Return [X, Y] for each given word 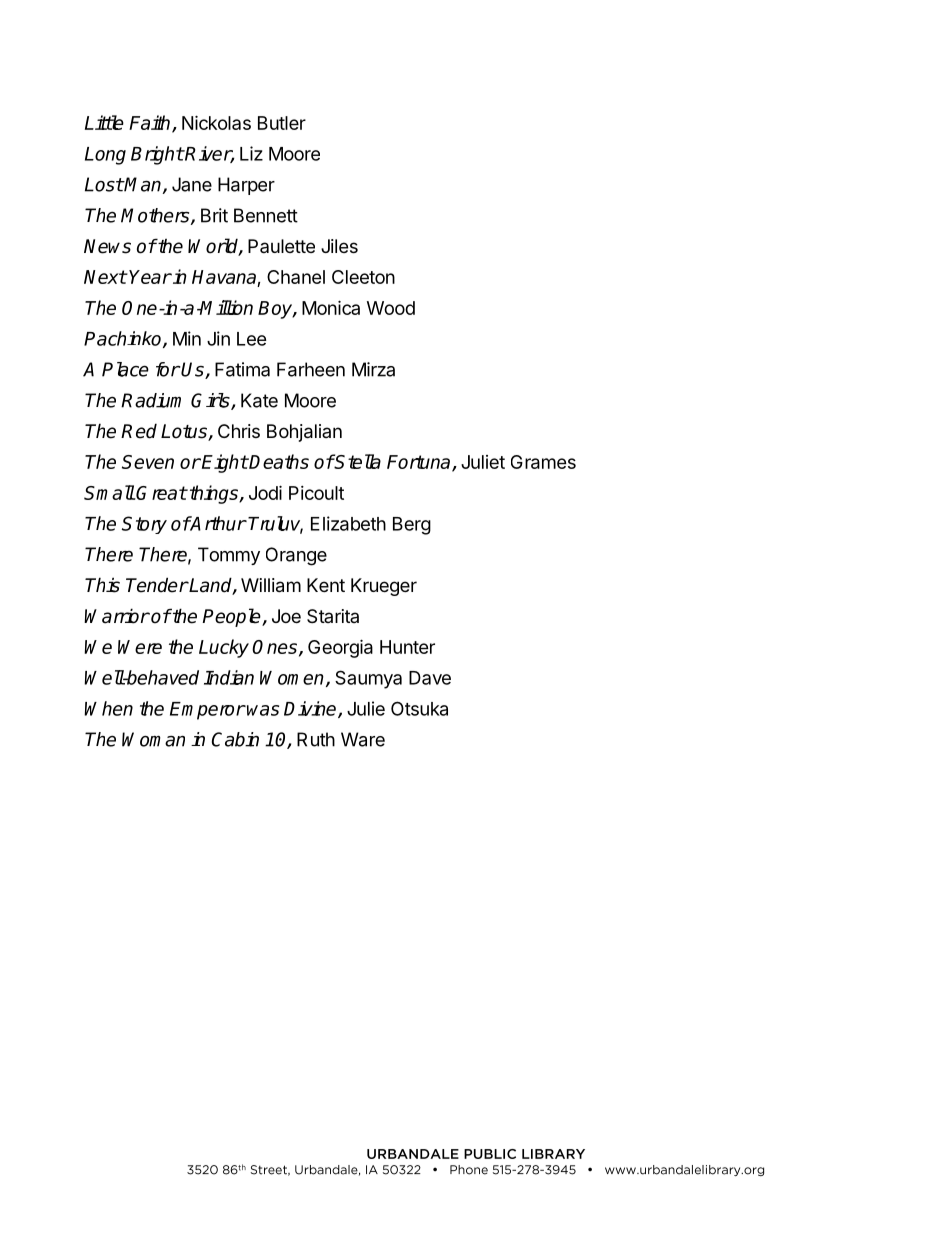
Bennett [266, 215]
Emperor [207, 711]
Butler [282, 123]
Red [139, 431]
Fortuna [420, 463]
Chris [239, 431]
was [263, 710]
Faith [151, 123]
